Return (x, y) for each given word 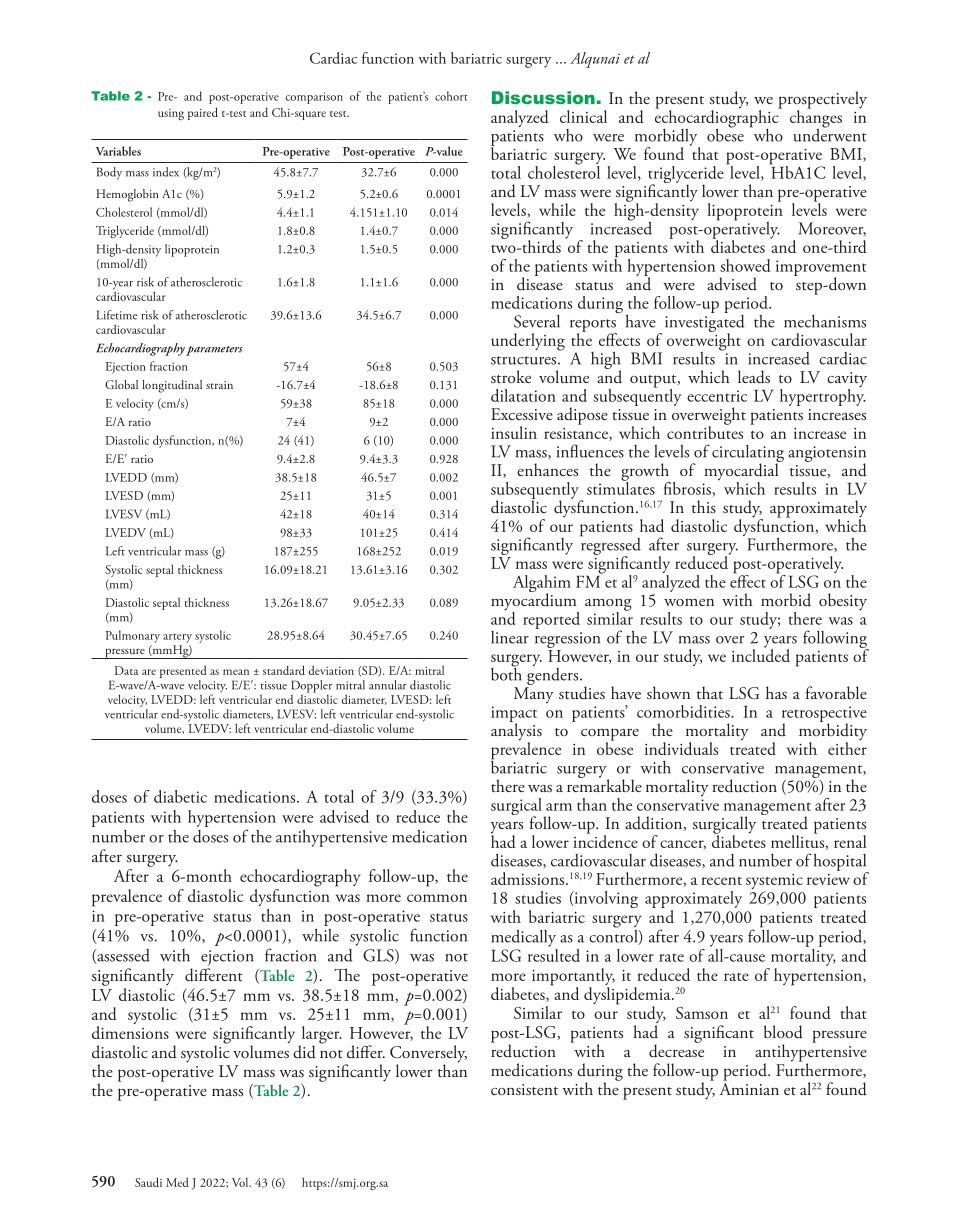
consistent (524, 1089)
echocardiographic (718, 119)
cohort (451, 96)
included (761, 654)
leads (754, 377)
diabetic (180, 796)
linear (510, 637)
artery (177, 638)
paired (203, 113)
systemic (774, 883)
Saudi (148, 1182)
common (437, 898)
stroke (511, 376)
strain (219, 385)
